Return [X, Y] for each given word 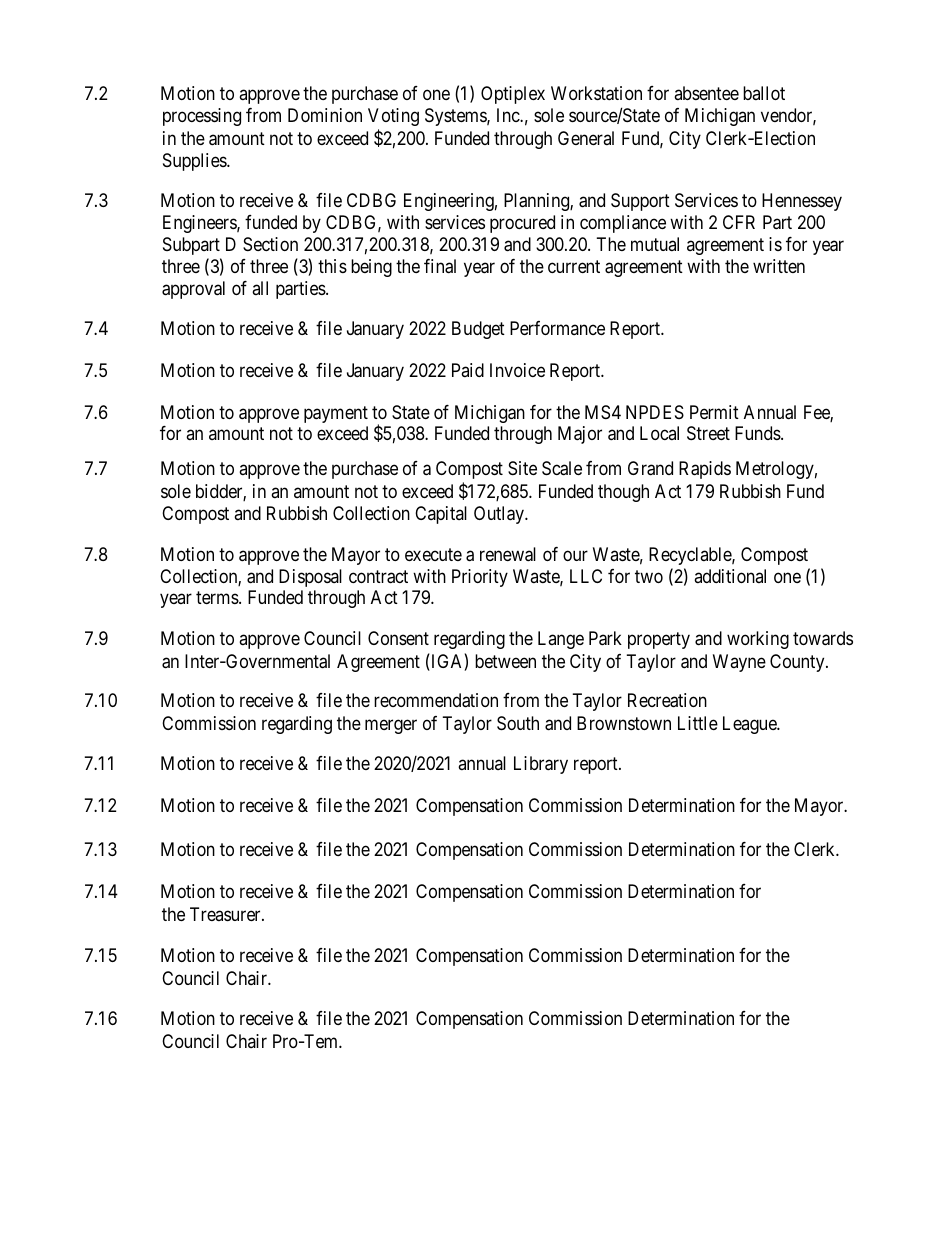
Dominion [325, 115]
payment [336, 414]
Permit [714, 412]
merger [391, 726]
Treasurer [226, 914]
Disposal [310, 578]
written [779, 266]
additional [730, 576]
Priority [480, 578]
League [750, 725]
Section [270, 244]
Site [522, 468]
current [574, 266]
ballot [764, 93]
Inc [509, 115]
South [518, 723]
